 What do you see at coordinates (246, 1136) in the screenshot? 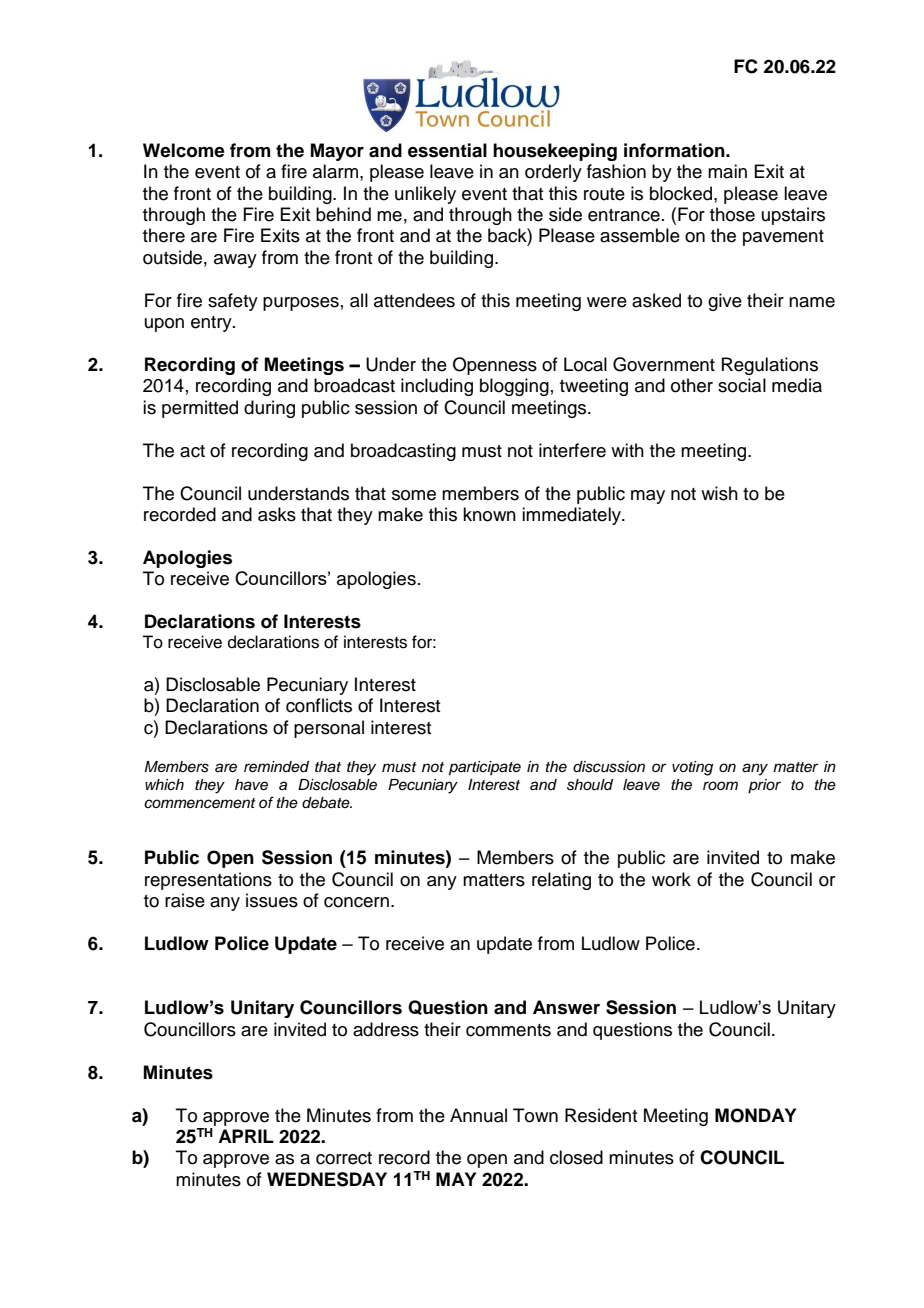
I see `APRIL` at bounding box center [246, 1136].
